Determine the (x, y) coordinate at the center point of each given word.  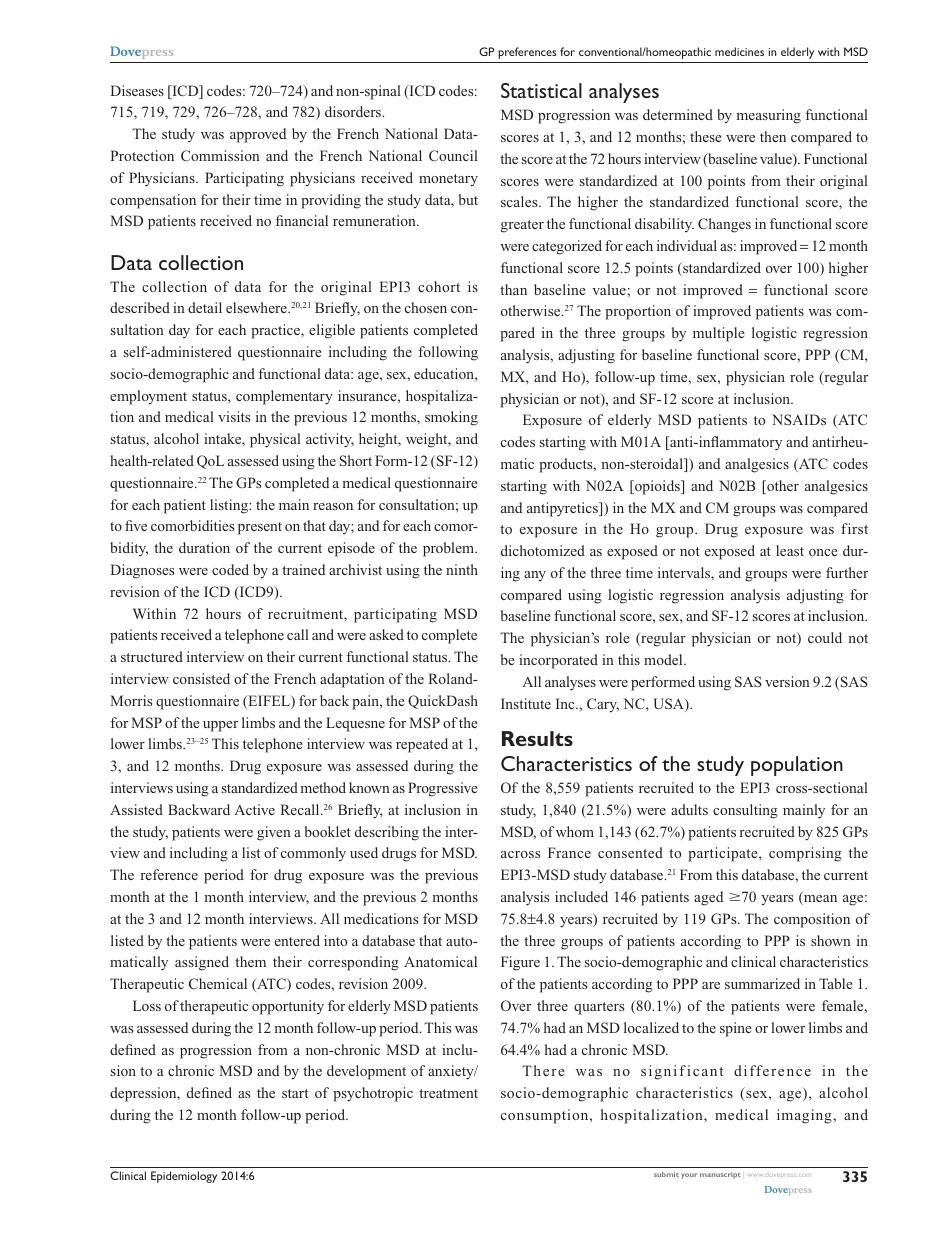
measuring (768, 116)
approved (258, 135)
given (274, 833)
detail (205, 307)
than (513, 289)
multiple (719, 334)
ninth (462, 569)
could (825, 637)
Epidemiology (184, 1177)
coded (230, 569)
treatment (448, 1093)
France (569, 852)
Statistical (541, 90)
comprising (805, 854)
